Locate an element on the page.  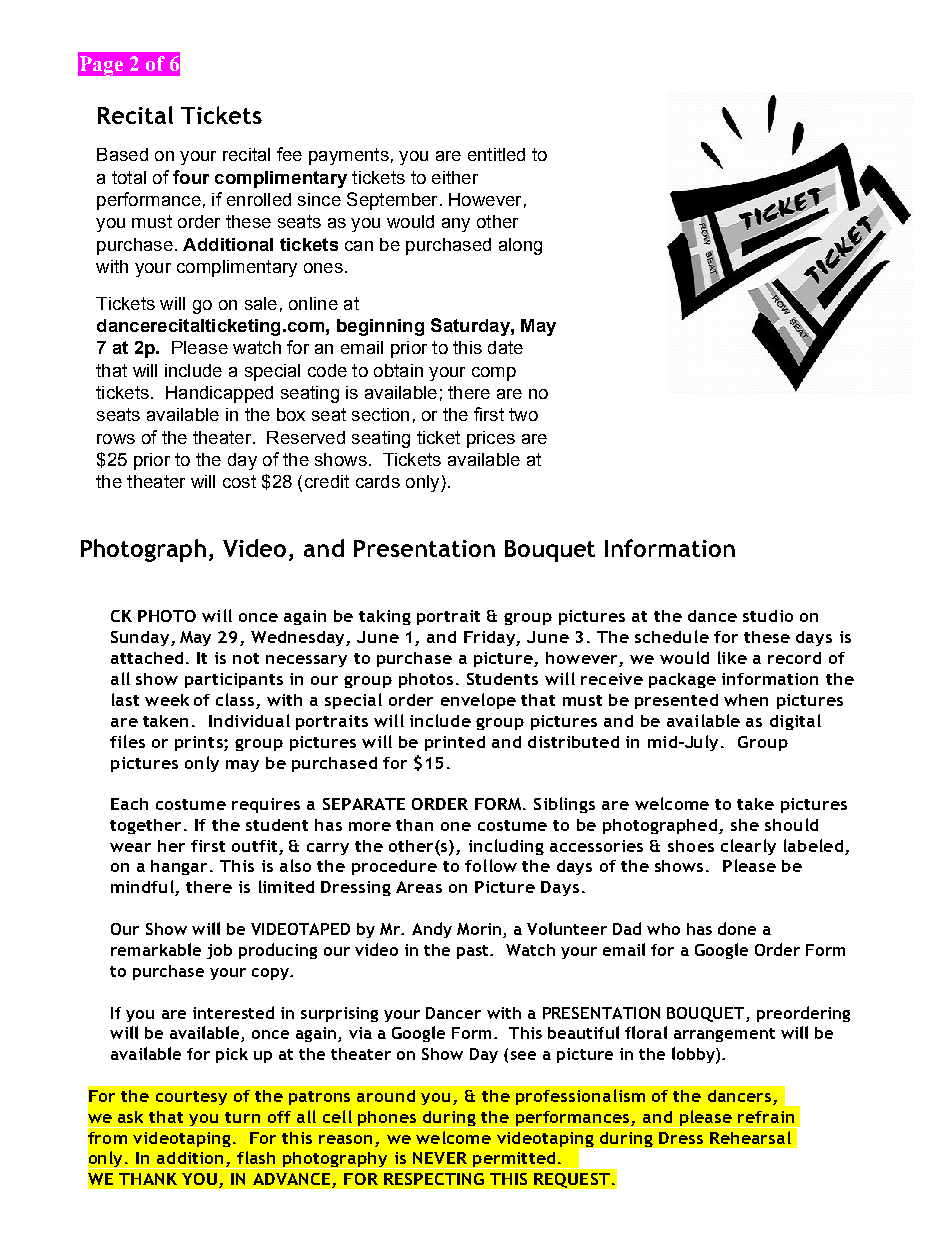
like is located at coordinates (732, 657).
